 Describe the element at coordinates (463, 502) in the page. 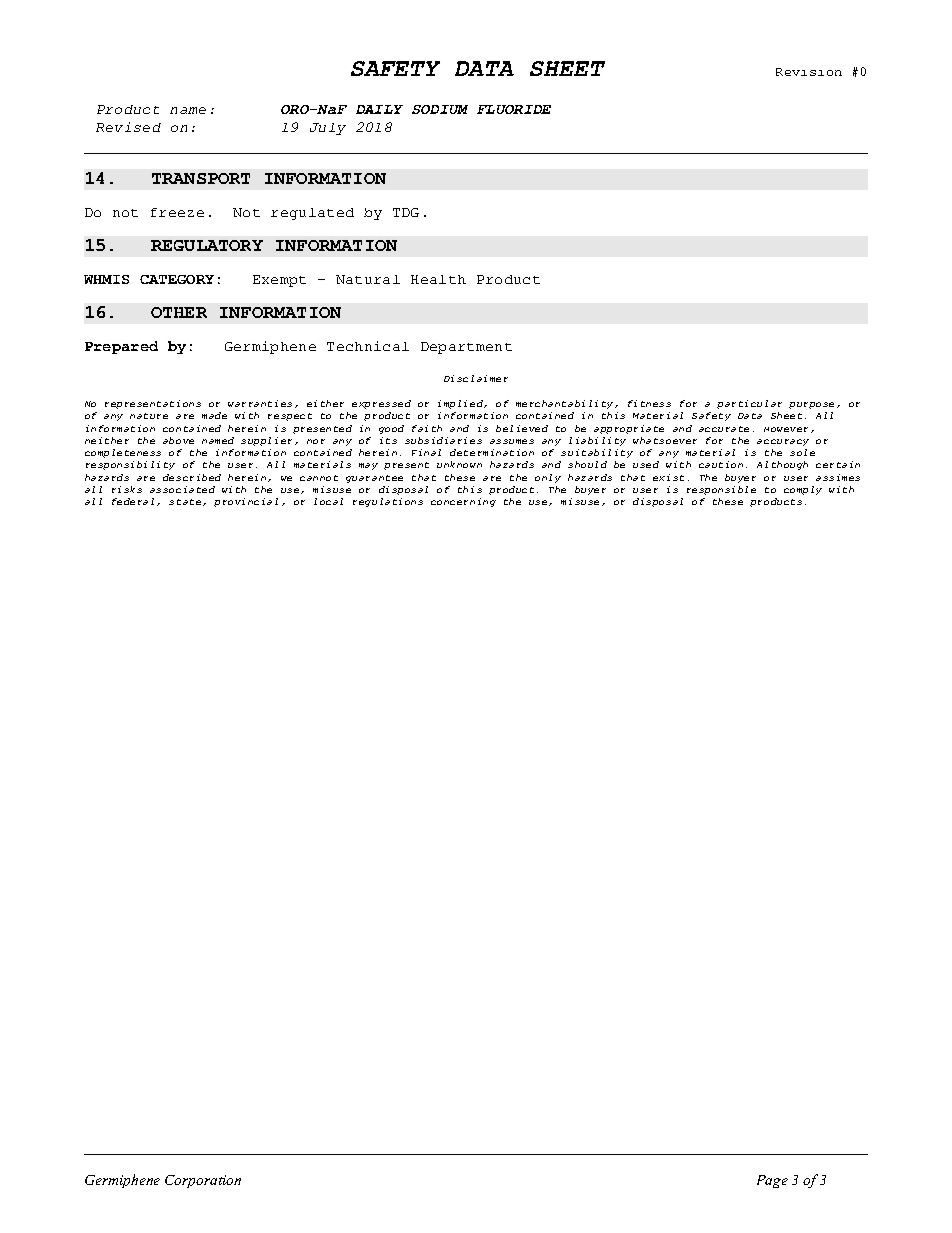

I see `concerning` at that location.
